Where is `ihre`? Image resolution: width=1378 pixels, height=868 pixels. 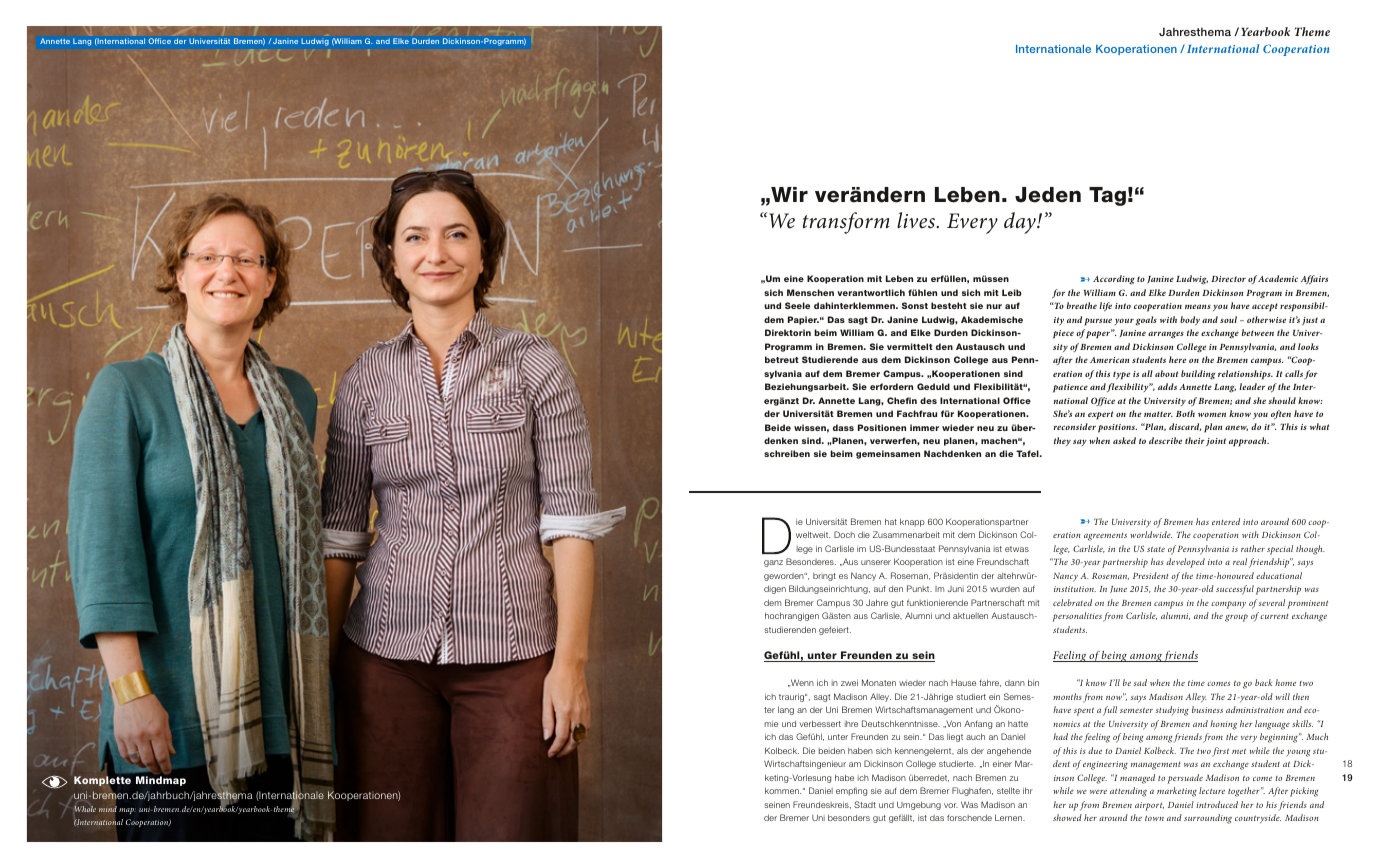 ihre is located at coordinates (851, 724).
